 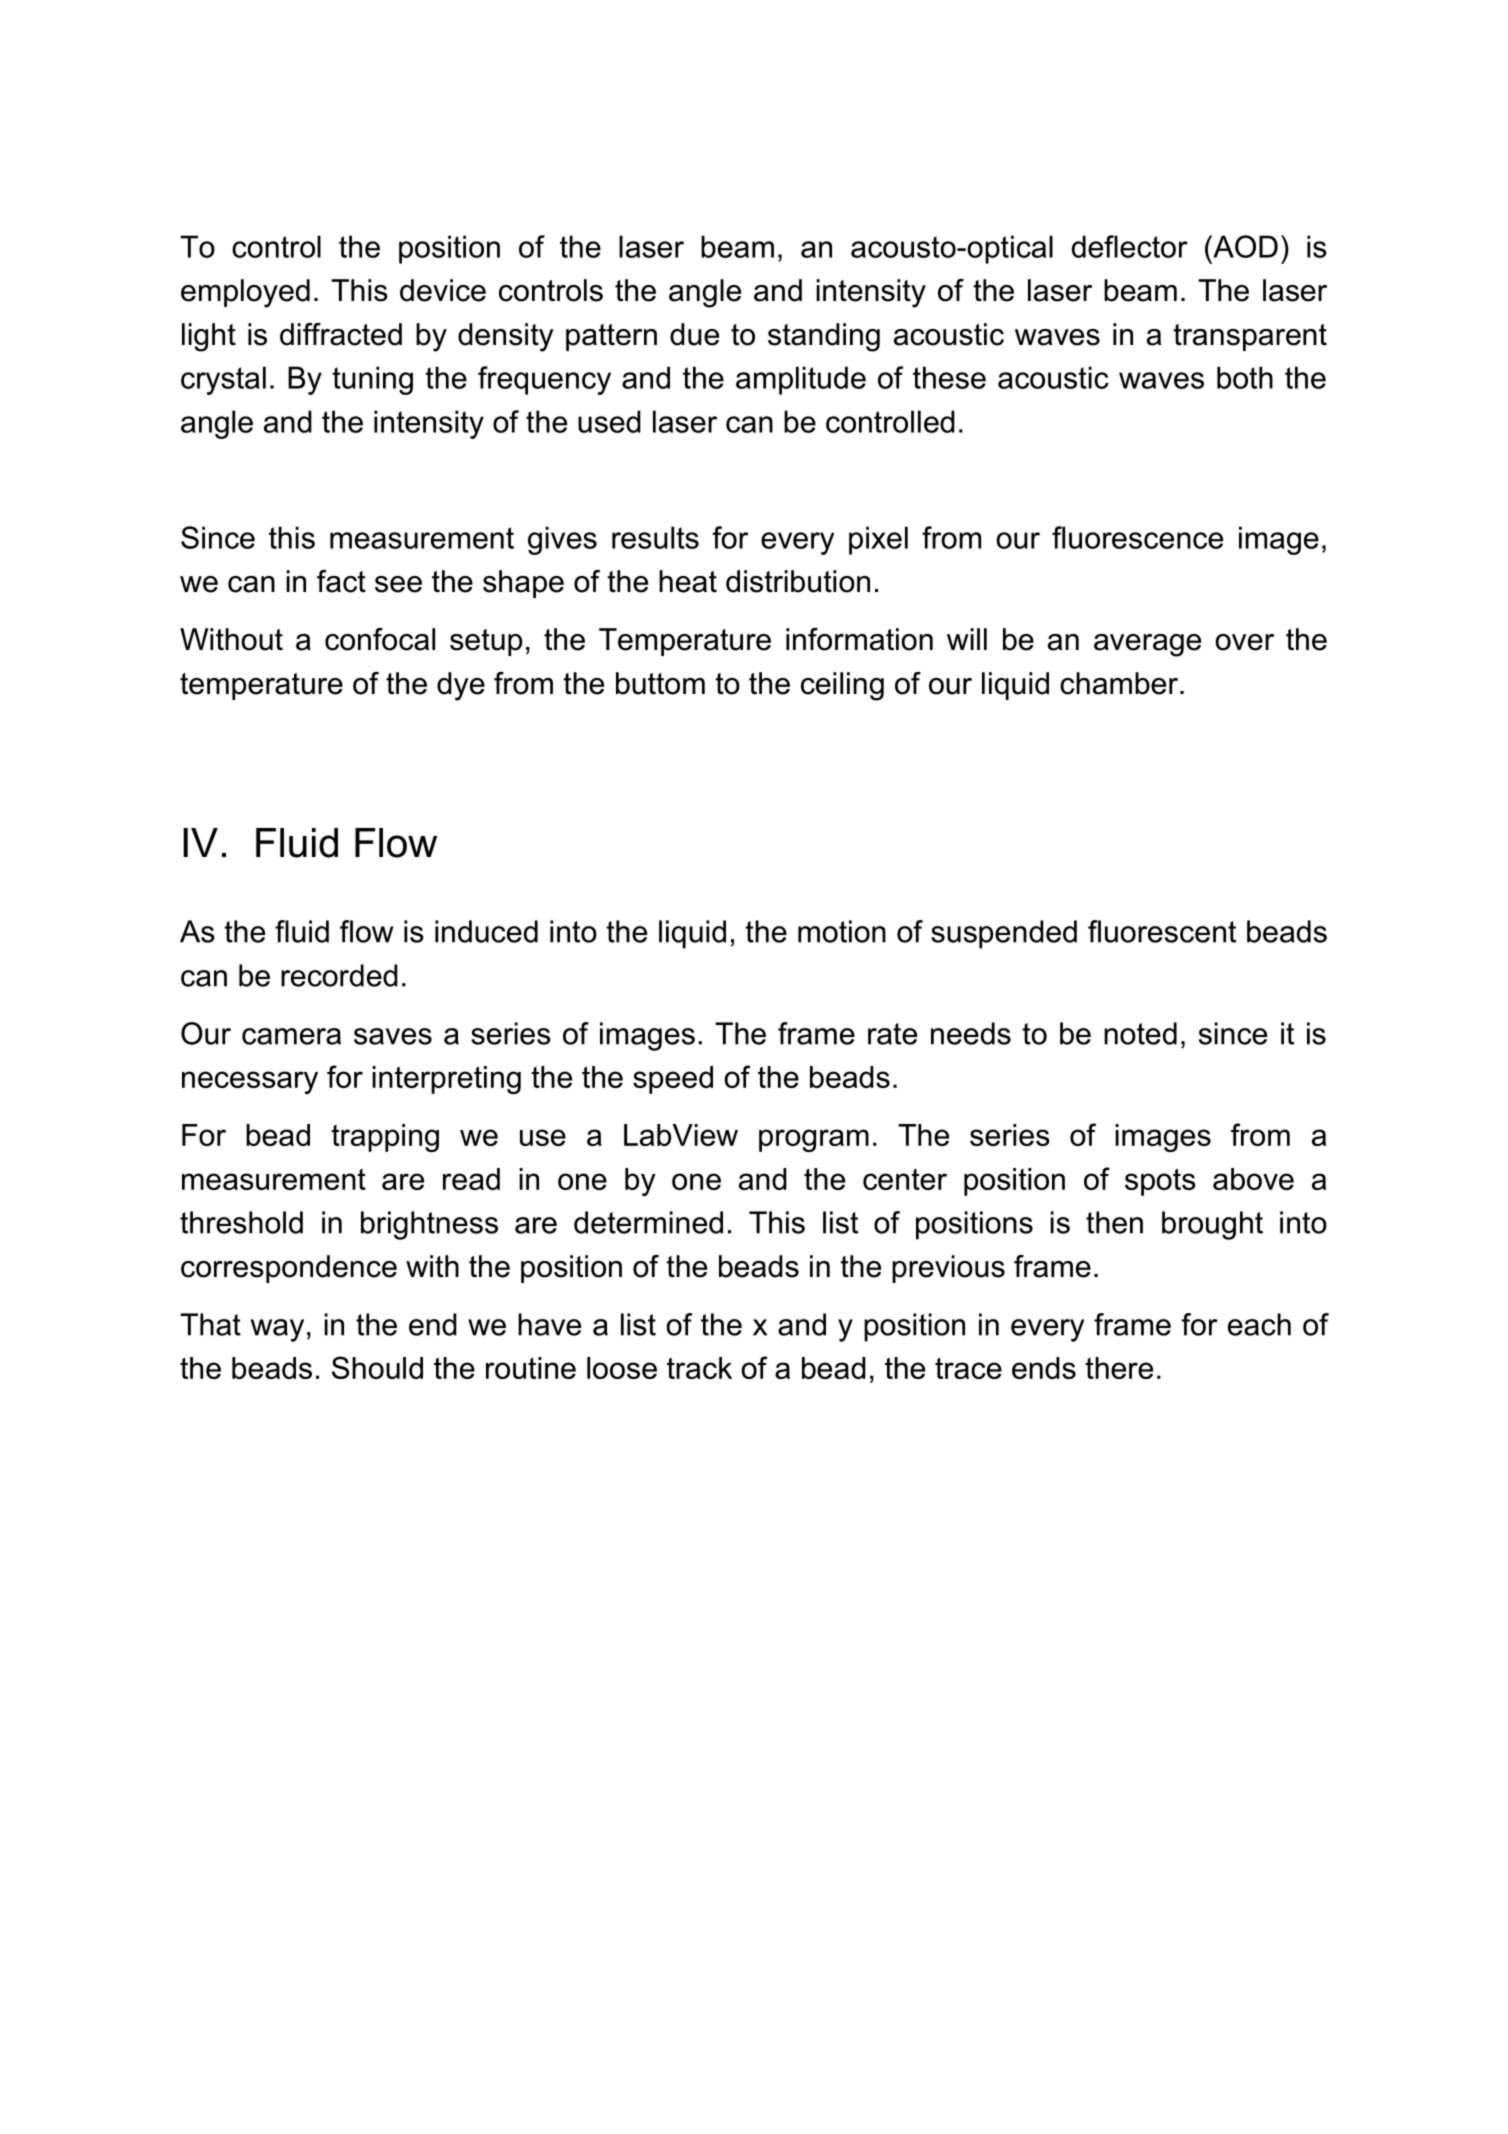 I want to click on way, so click(x=277, y=1330).
